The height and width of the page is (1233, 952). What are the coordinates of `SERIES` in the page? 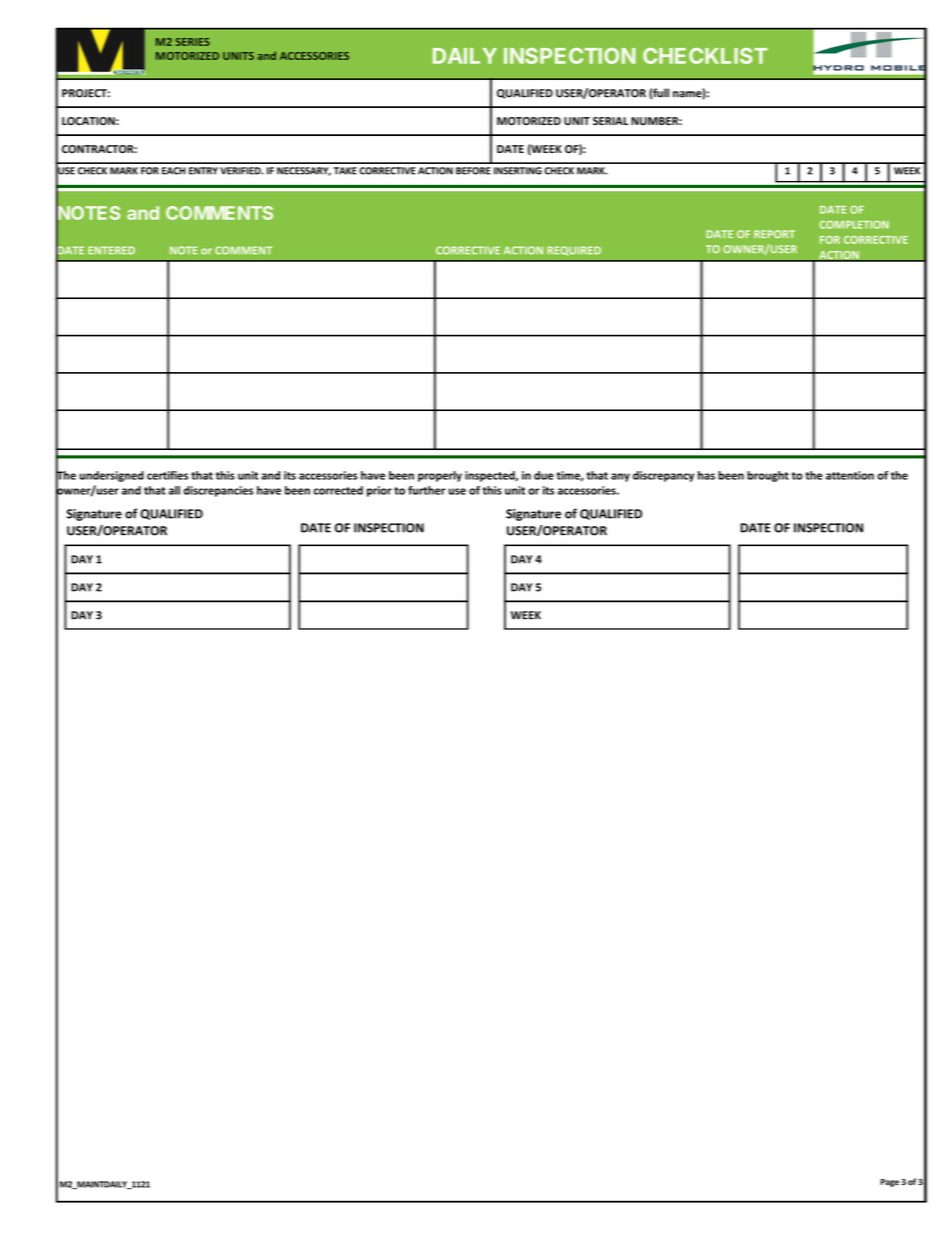 It's located at (193, 42).
